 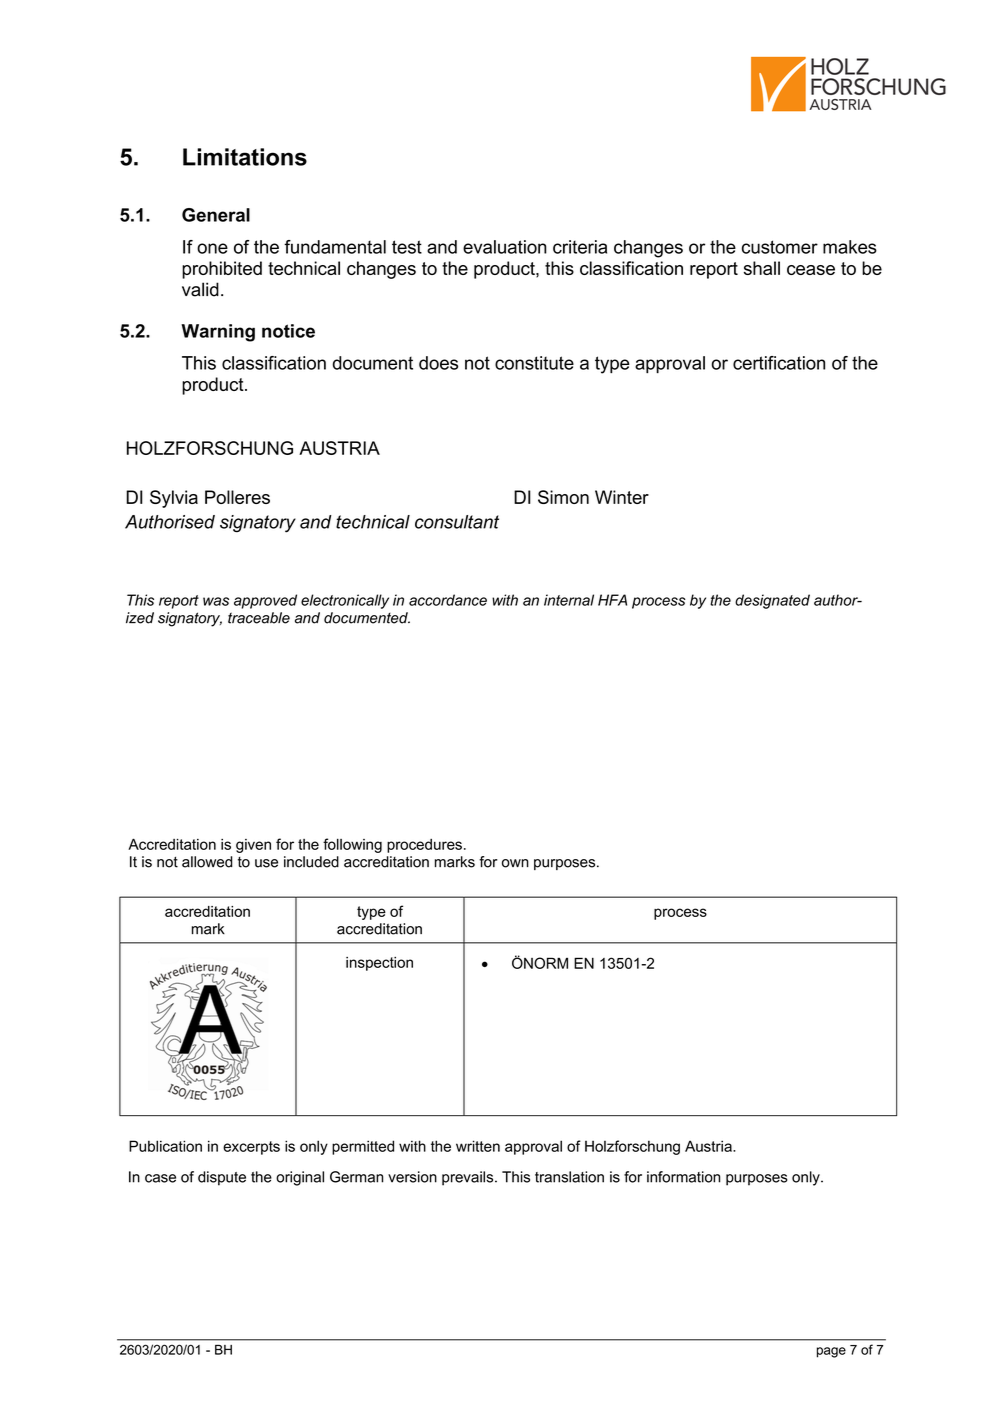 I want to click on General, so click(x=216, y=215).
